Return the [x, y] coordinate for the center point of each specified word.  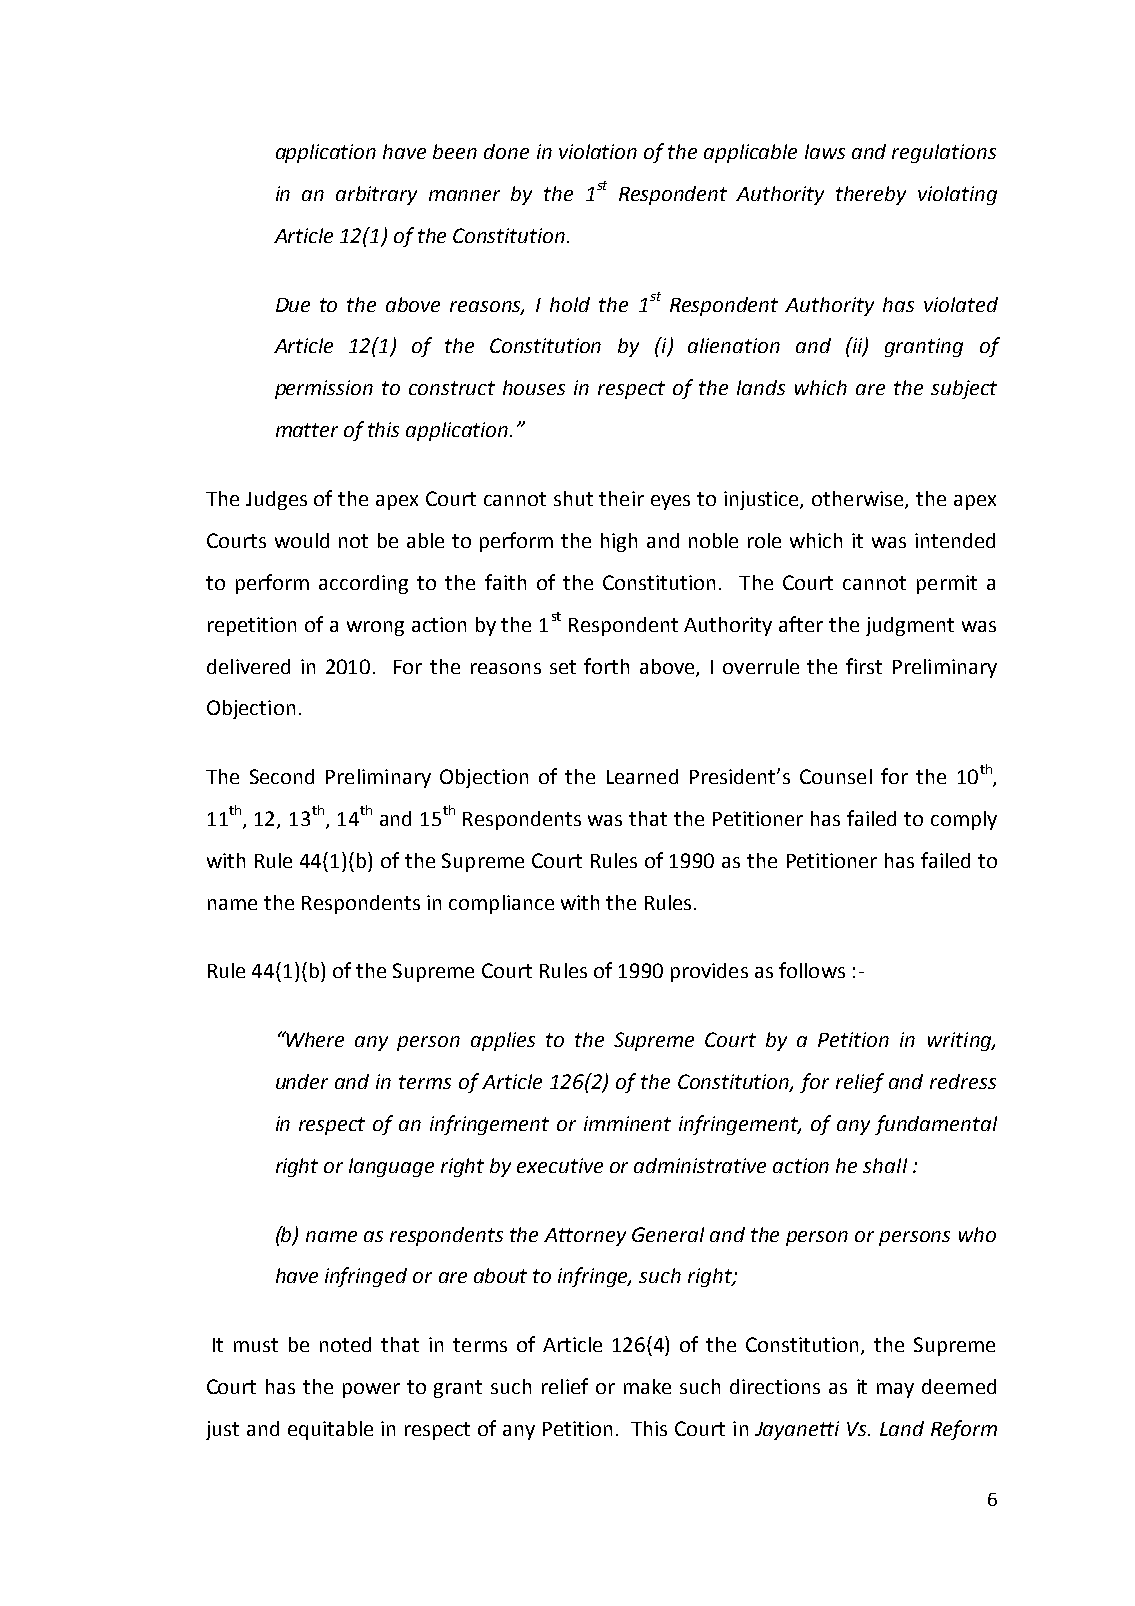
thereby [871, 195]
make [647, 1386]
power [371, 1390]
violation [598, 151]
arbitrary [376, 195]
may [895, 1390]
